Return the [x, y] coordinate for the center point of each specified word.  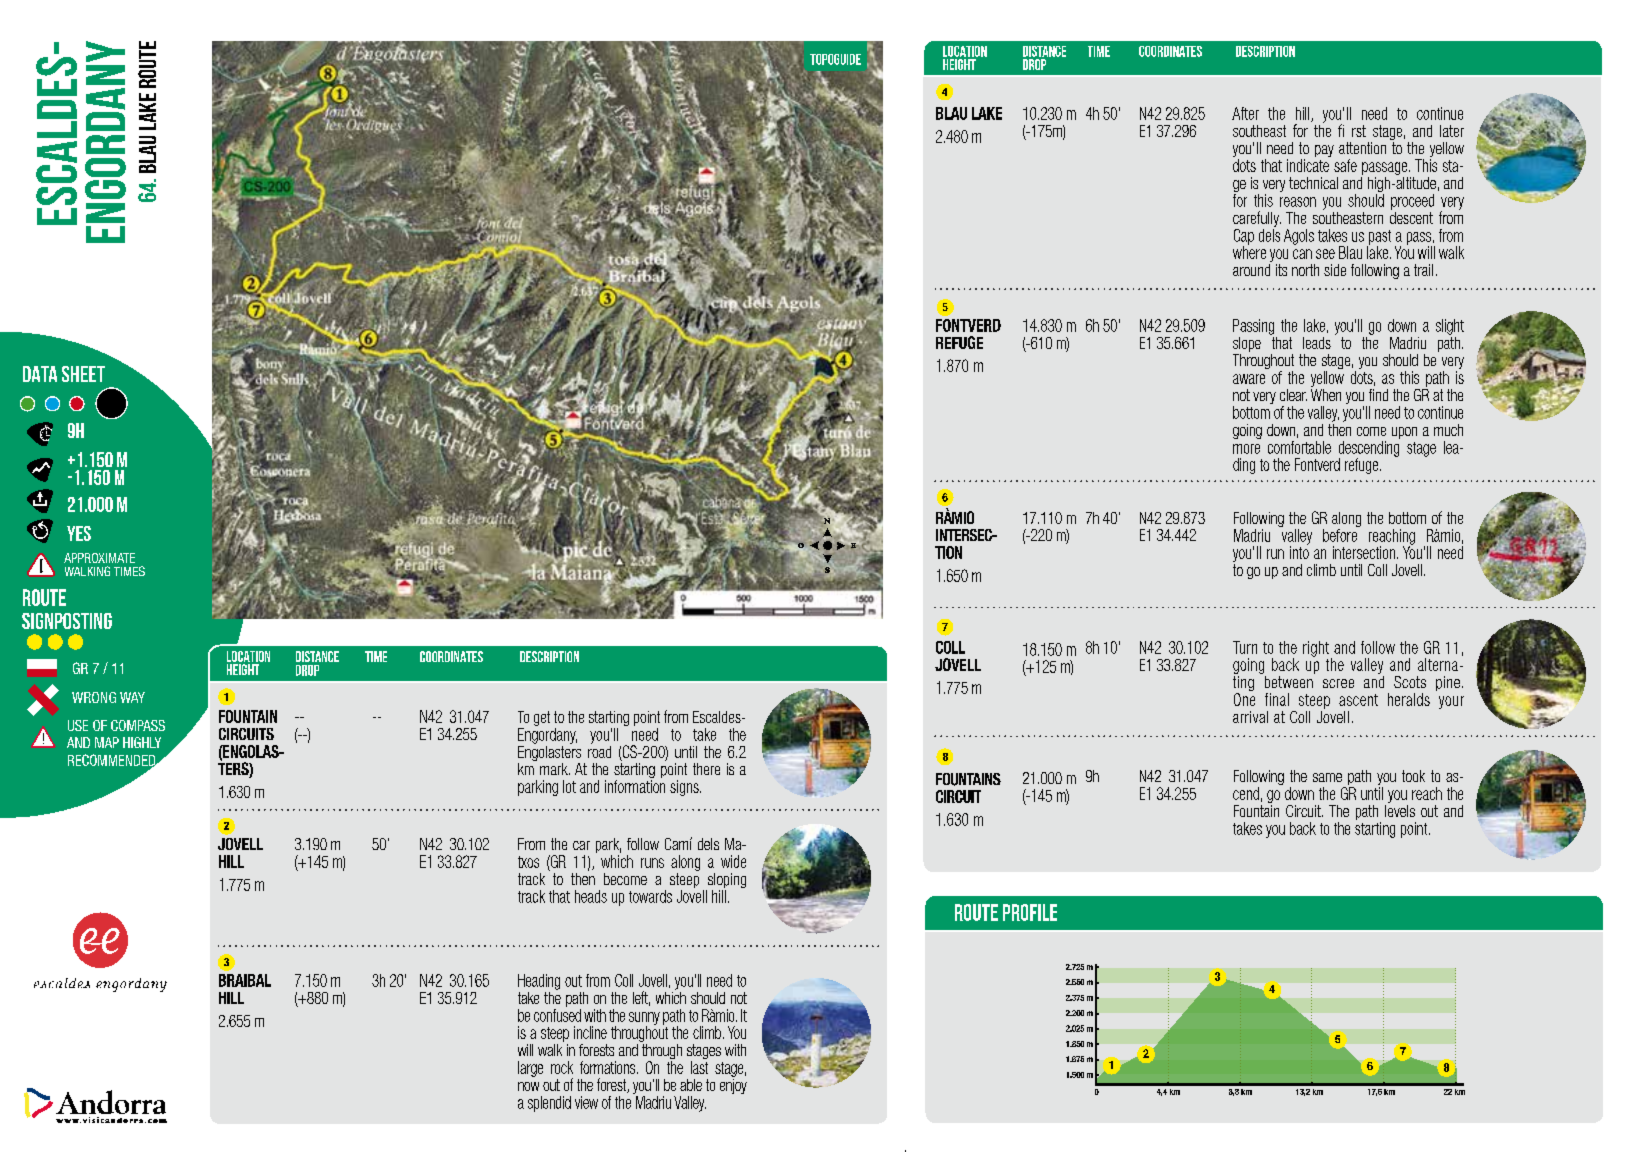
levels [1400, 809]
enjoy [733, 1085]
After [1245, 113]
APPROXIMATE [99, 558]
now [528, 1086]
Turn [1245, 647]
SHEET [83, 374]
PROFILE [1030, 912]
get [542, 718]
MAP [107, 742]
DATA [40, 374]
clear [1293, 395]
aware [1249, 379]
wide [733, 861]
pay [1324, 151]
